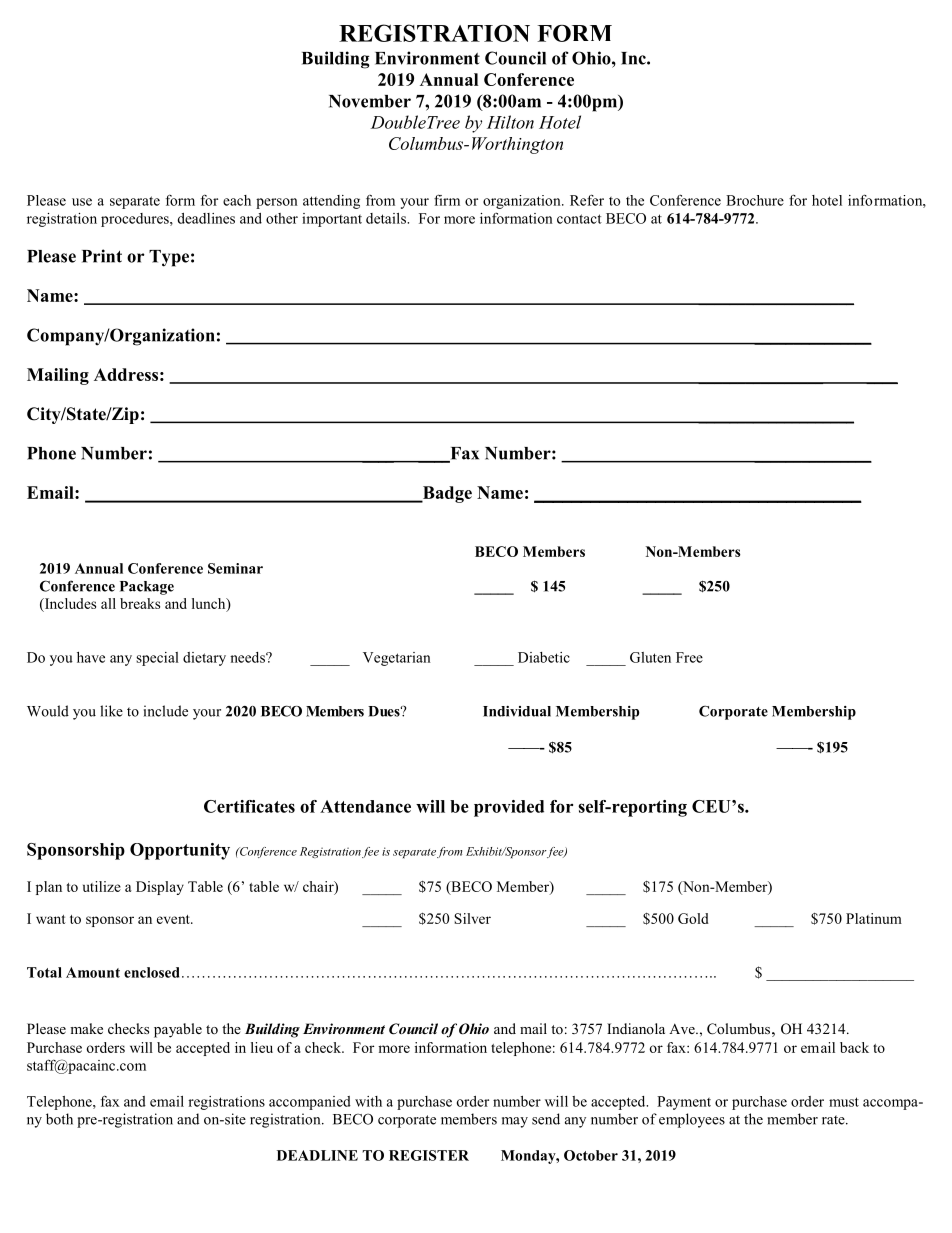 The height and width of the screenshot is (1233, 952). What do you see at coordinates (472, 918) in the screenshot?
I see `Silver` at bounding box center [472, 918].
